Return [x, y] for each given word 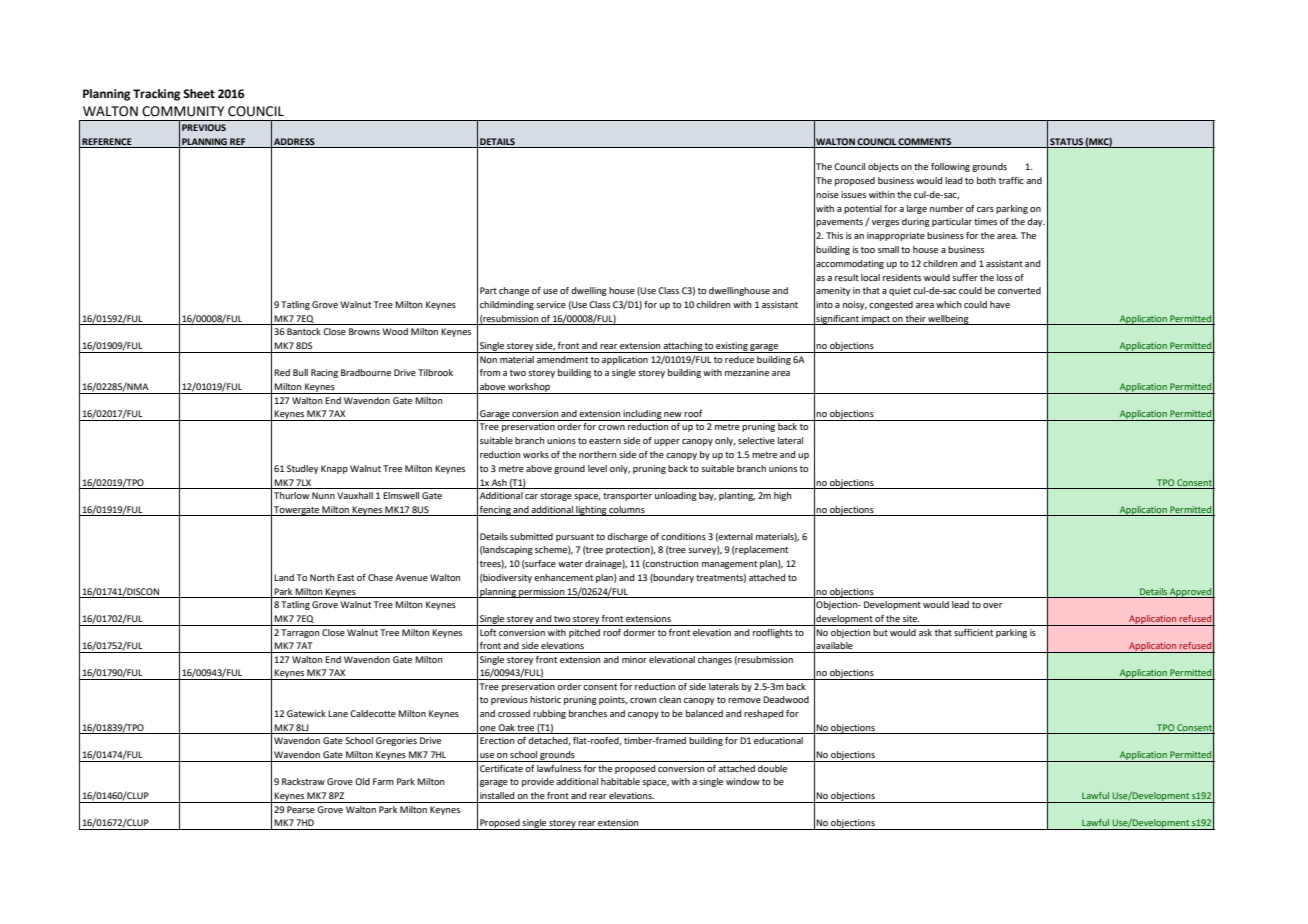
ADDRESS [294, 141]
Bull [300, 372]
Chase [380, 577]
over [992, 605]
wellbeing [948, 320]
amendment [562, 359]
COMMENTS [924, 141]
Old [362, 781]
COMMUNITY [183, 111]
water [570, 564]
